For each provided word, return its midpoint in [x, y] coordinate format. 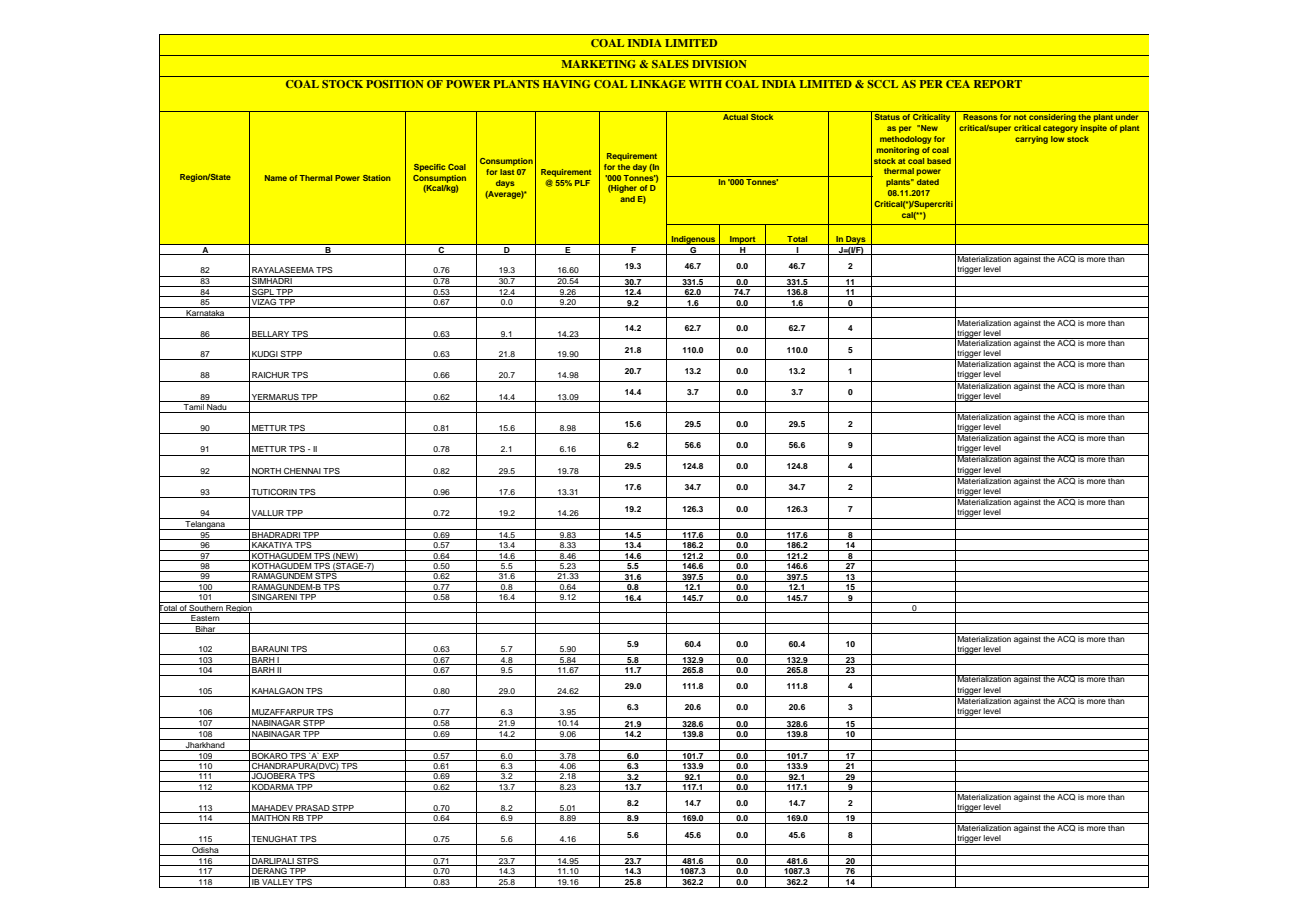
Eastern [205, 619]
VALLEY [277, 880]
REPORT [998, 84]
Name [276, 178]
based [939, 161]
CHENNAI [302, 471]
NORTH [266, 471]
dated [928, 182]
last [507, 172]
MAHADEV [272, 809]
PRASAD [312, 809]
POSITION [395, 84]
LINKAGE [658, 84]
